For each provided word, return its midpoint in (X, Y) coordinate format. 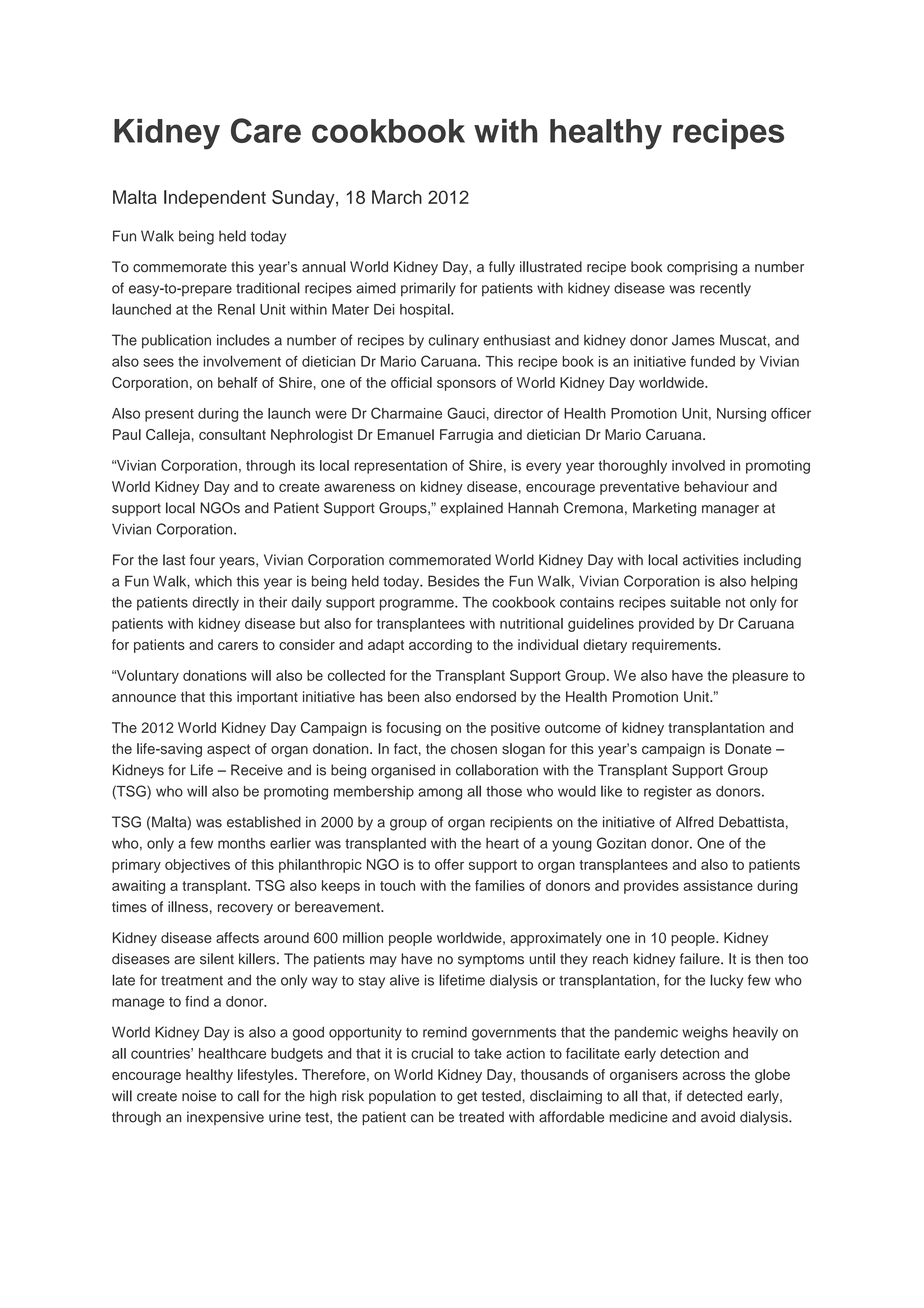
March (397, 197)
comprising (702, 268)
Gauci (466, 413)
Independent (215, 199)
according (440, 646)
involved (698, 465)
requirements (675, 646)
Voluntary (147, 677)
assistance (718, 885)
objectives (197, 866)
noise (199, 1096)
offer (449, 864)
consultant (232, 434)
